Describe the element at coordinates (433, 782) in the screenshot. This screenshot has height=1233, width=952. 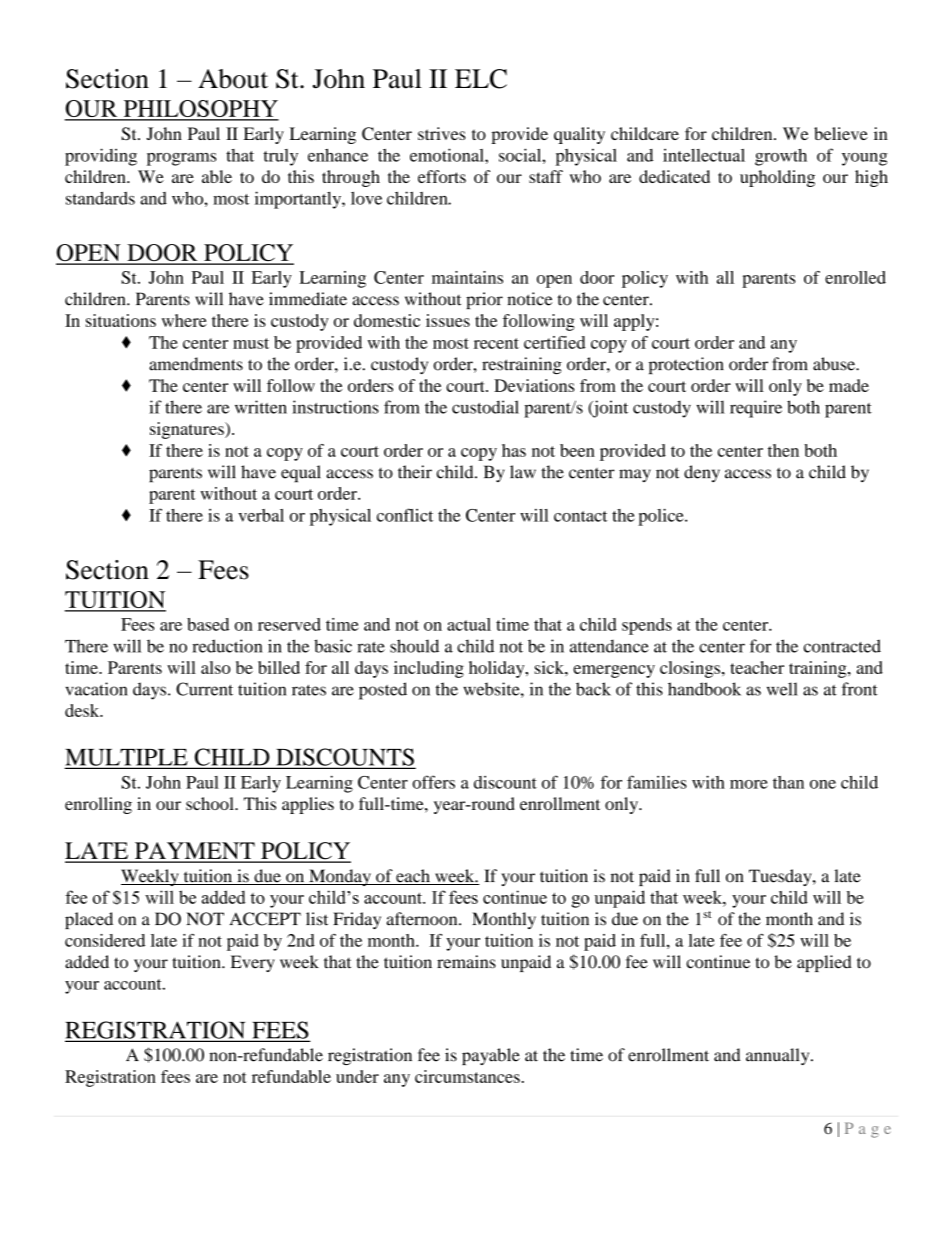
I see `offers` at that location.
